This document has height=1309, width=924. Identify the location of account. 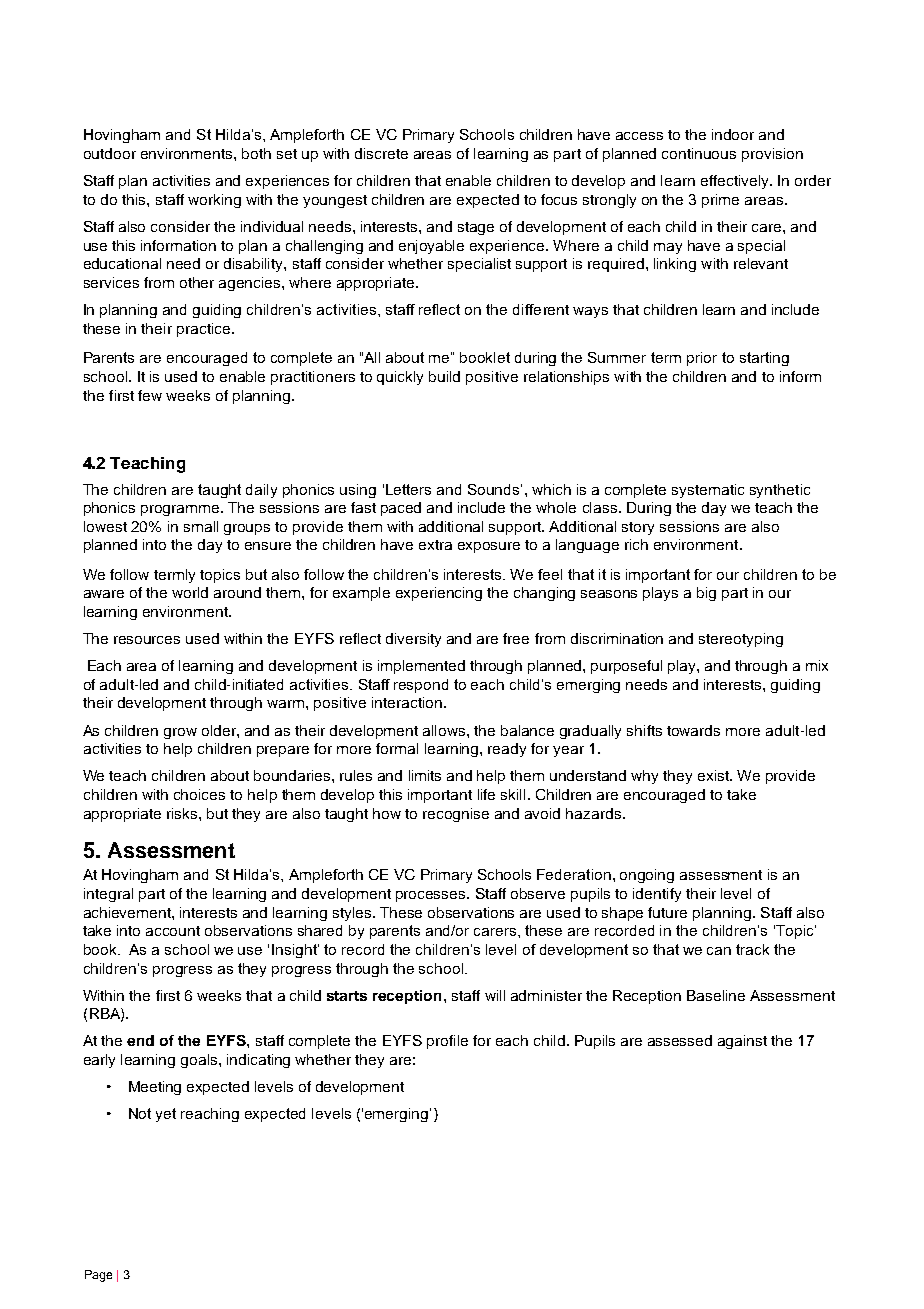
(173, 931).
